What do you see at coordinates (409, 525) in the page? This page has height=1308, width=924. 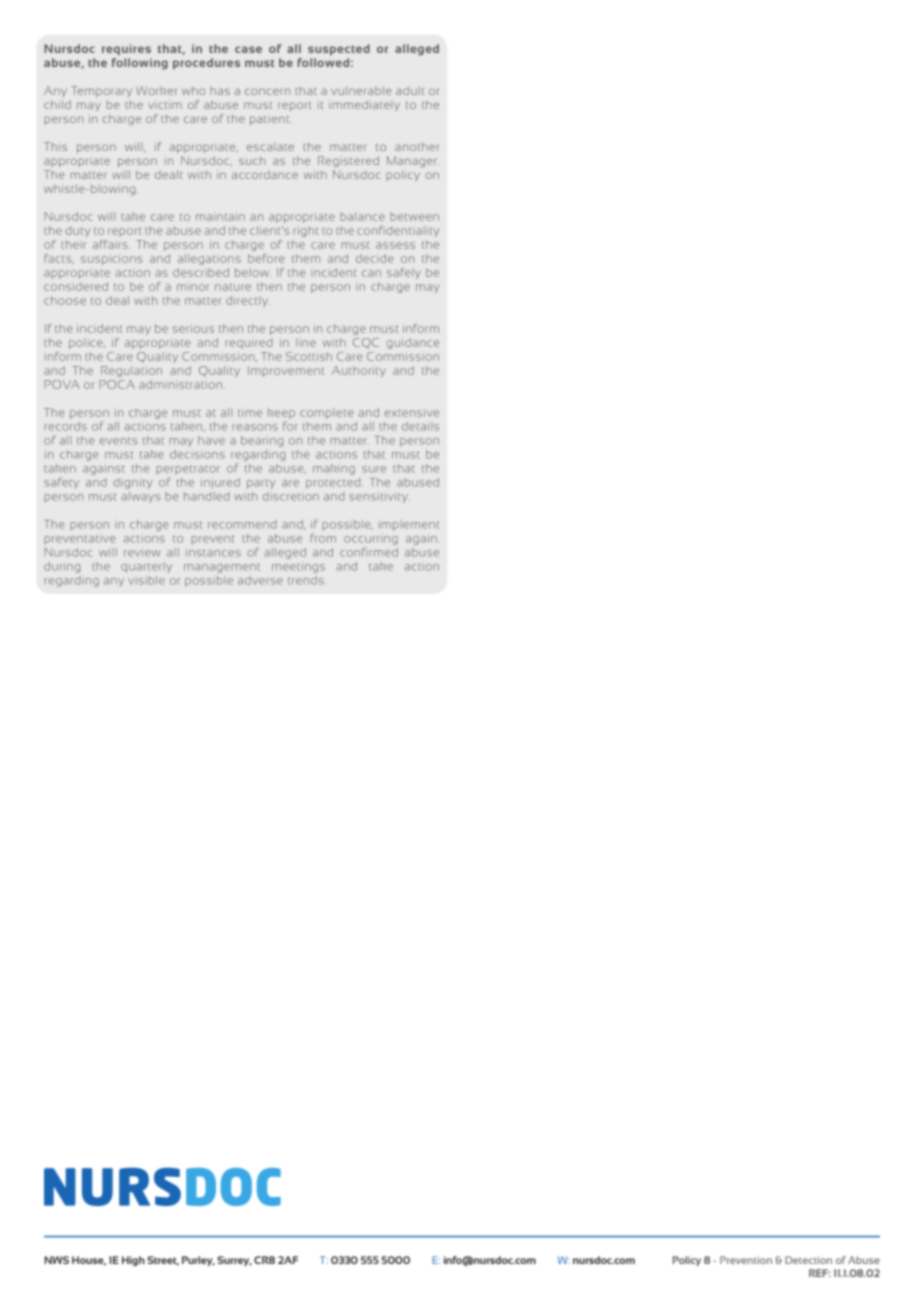 I see `implement` at bounding box center [409, 525].
